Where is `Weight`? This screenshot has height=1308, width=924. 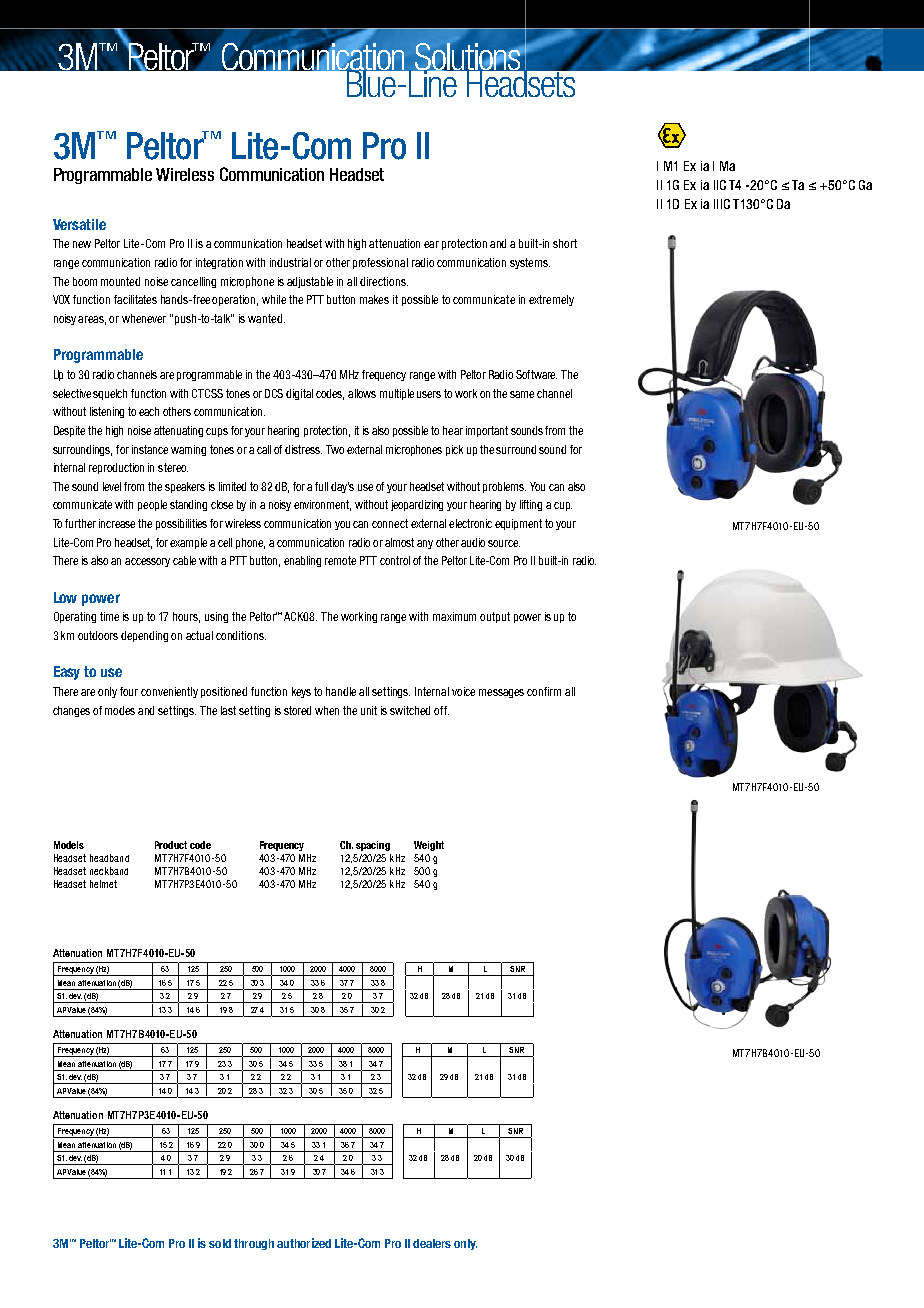
Weight is located at coordinates (429, 846).
